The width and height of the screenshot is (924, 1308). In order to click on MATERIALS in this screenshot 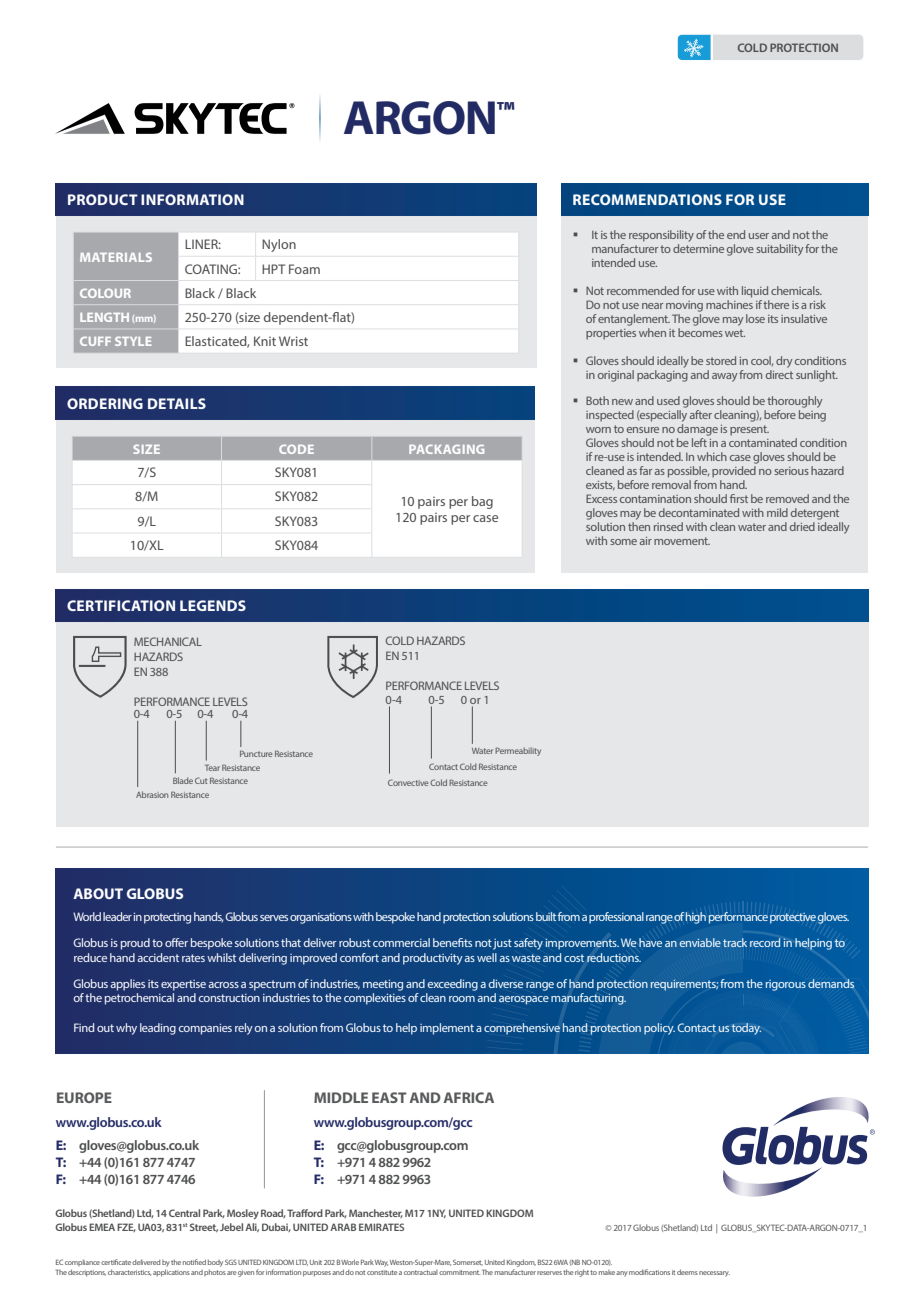, I will do `click(116, 257)`.
